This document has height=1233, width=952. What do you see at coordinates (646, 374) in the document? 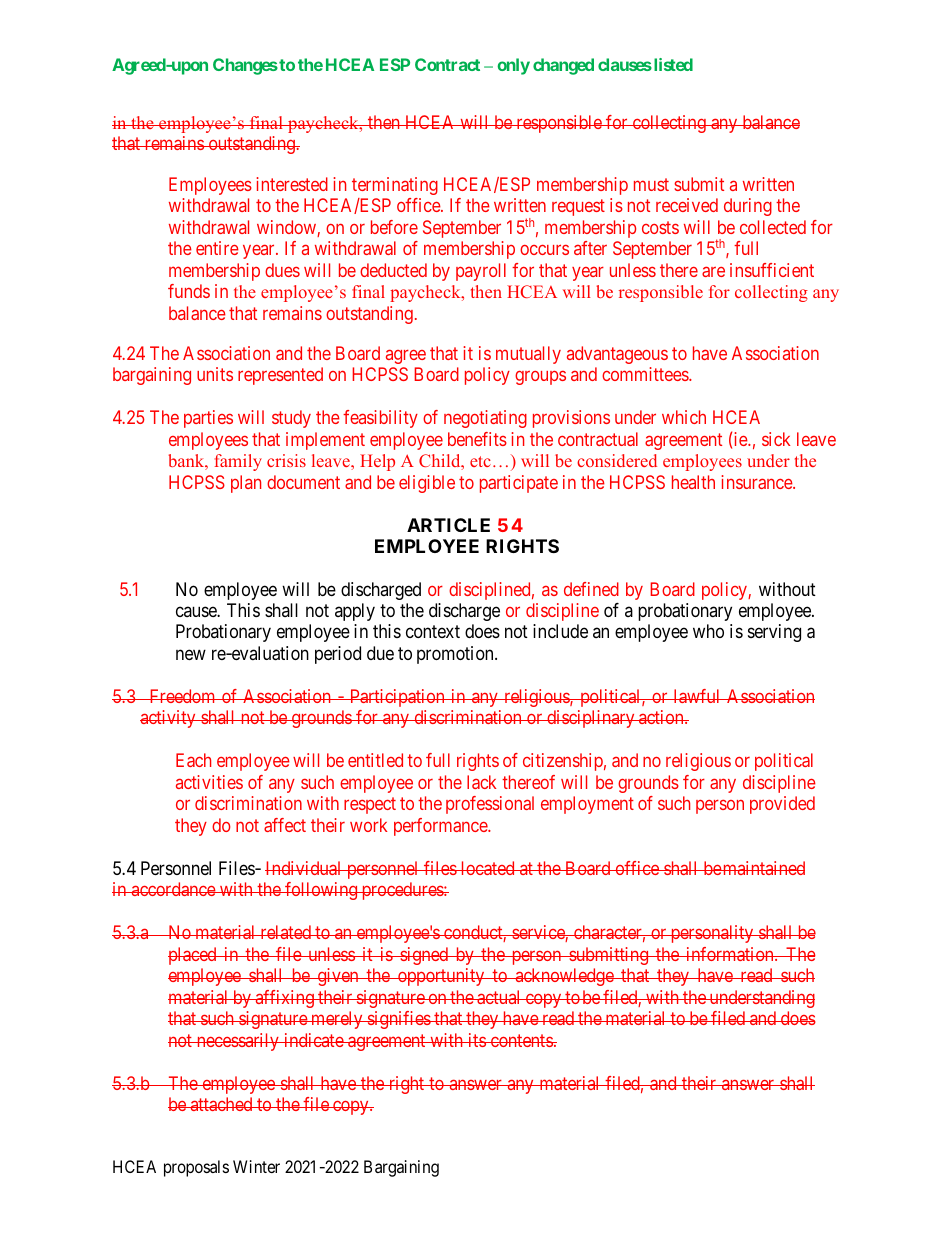
I see `committees` at bounding box center [646, 374].
